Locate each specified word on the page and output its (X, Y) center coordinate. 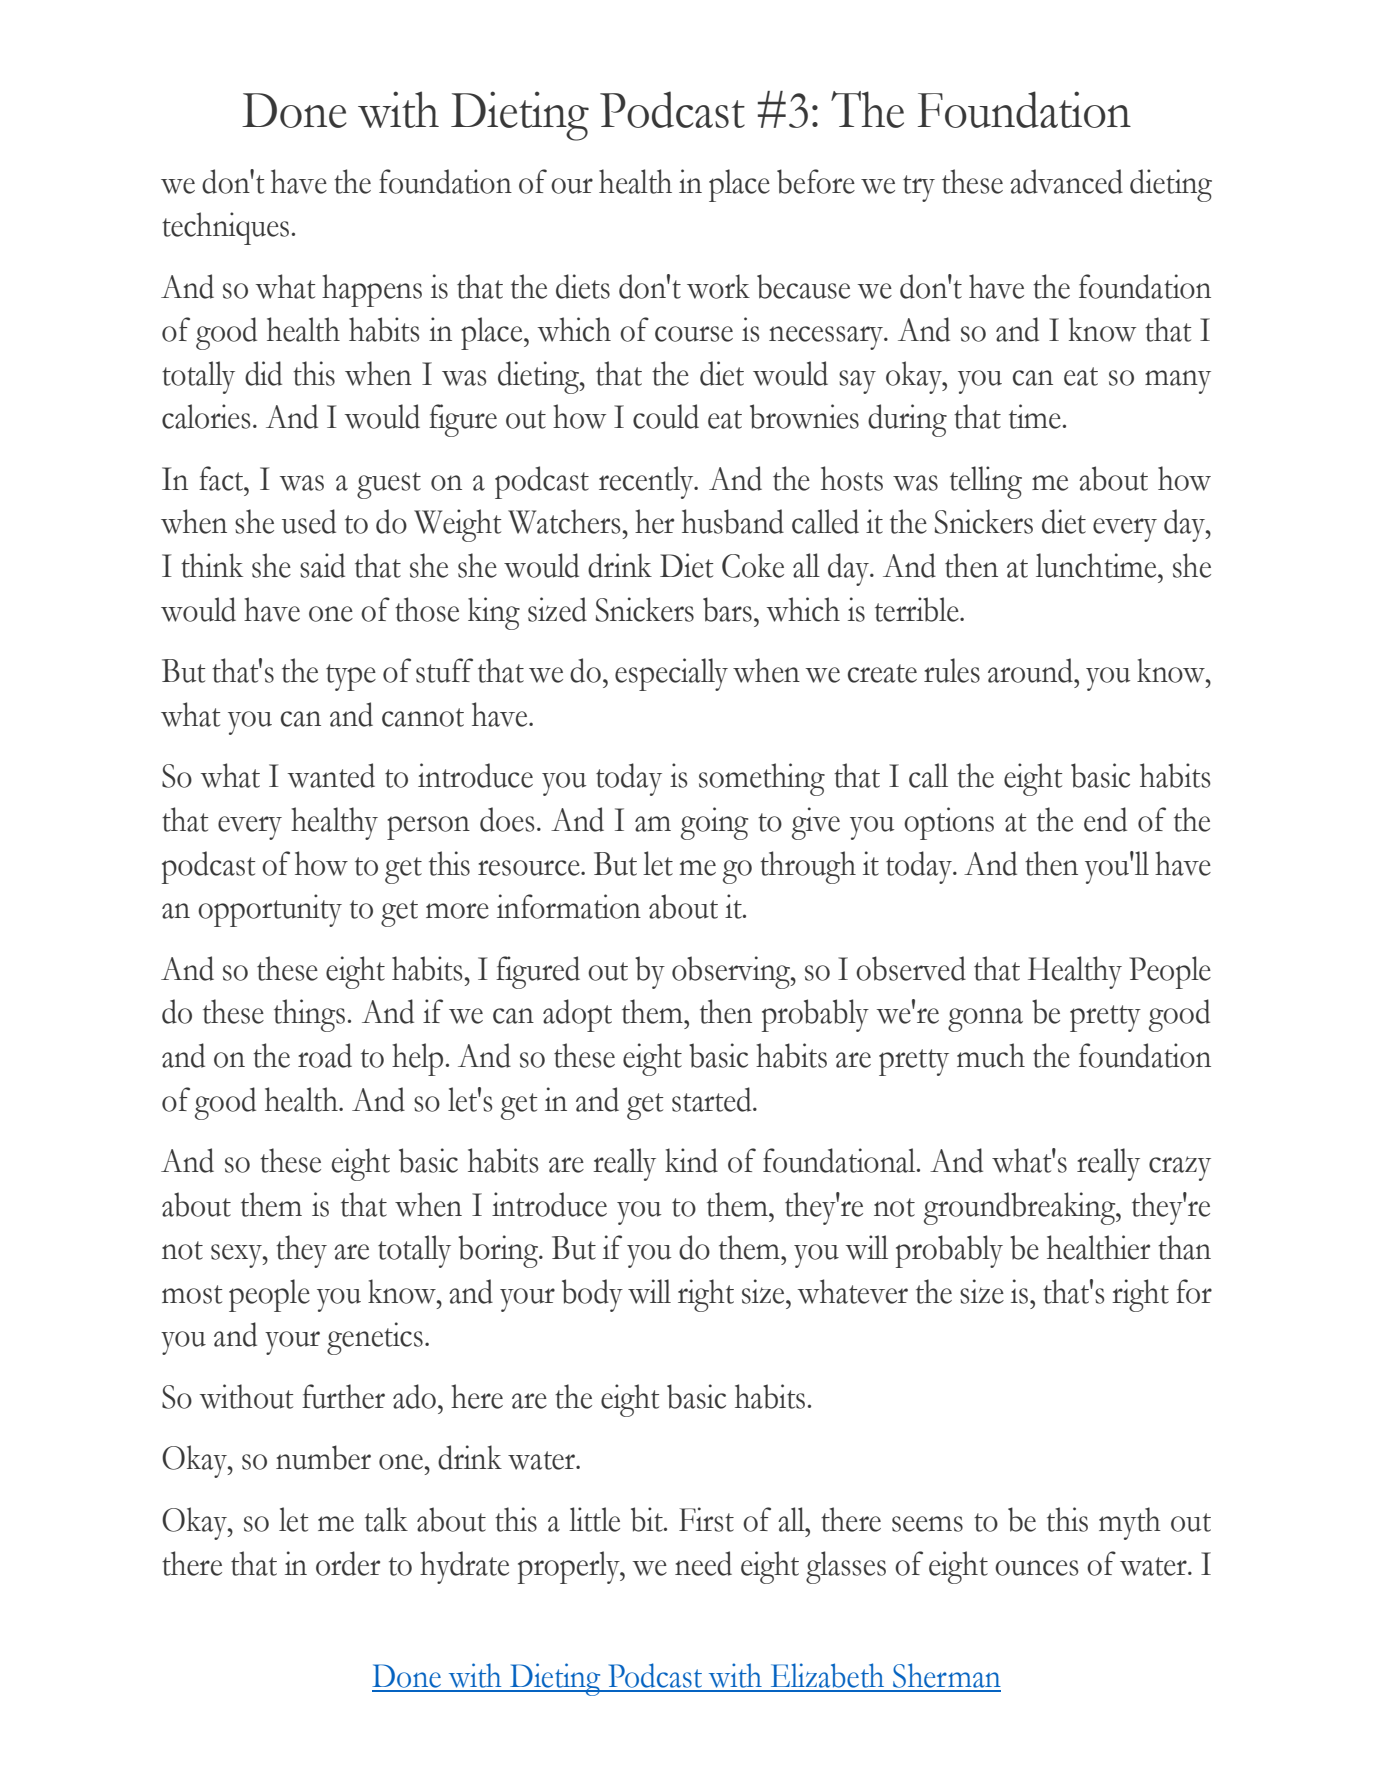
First (706, 1519)
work (718, 286)
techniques (225, 228)
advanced (1066, 181)
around (1031, 670)
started (713, 1099)
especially (671, 674)
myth (1130, 1523)
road (325, 1055)
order (348, 1563)
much (991, 1055)
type (351, 677)
